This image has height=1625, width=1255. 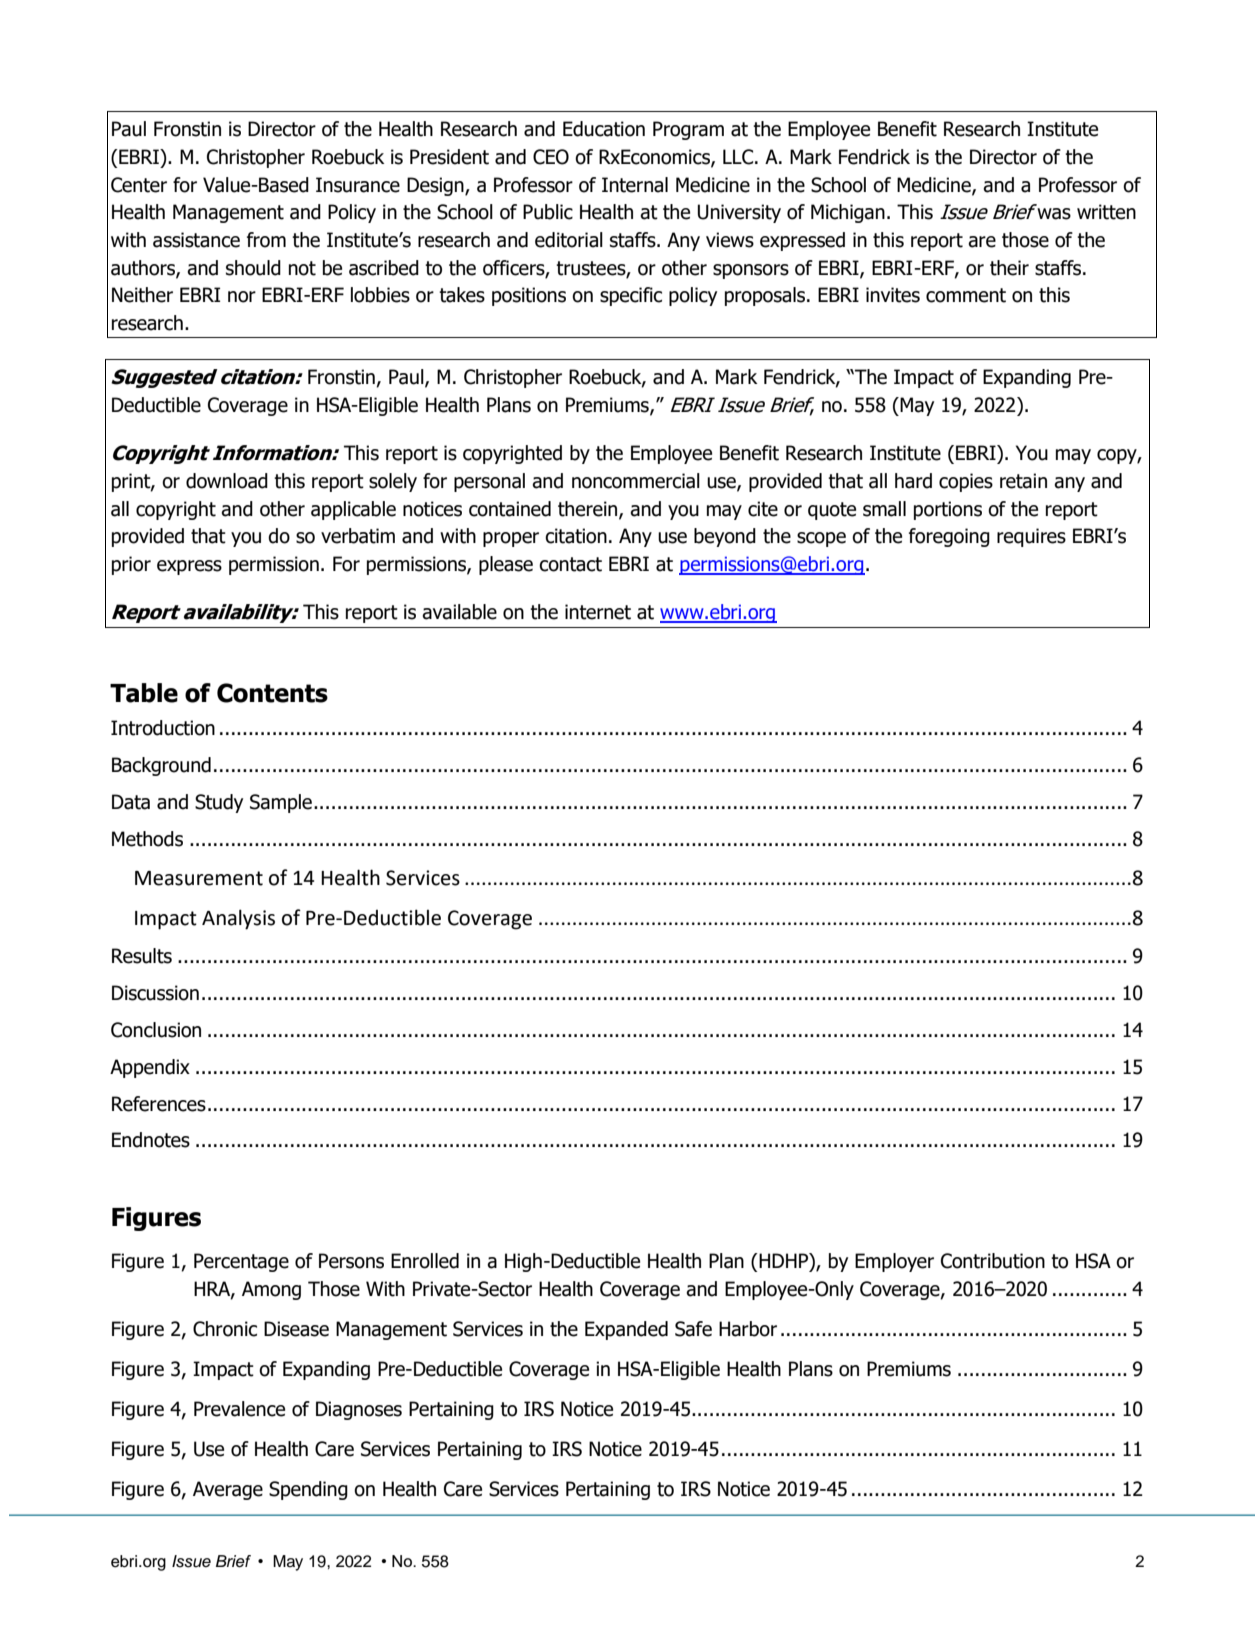 I want to click on from, so click(x=266, y=240).
